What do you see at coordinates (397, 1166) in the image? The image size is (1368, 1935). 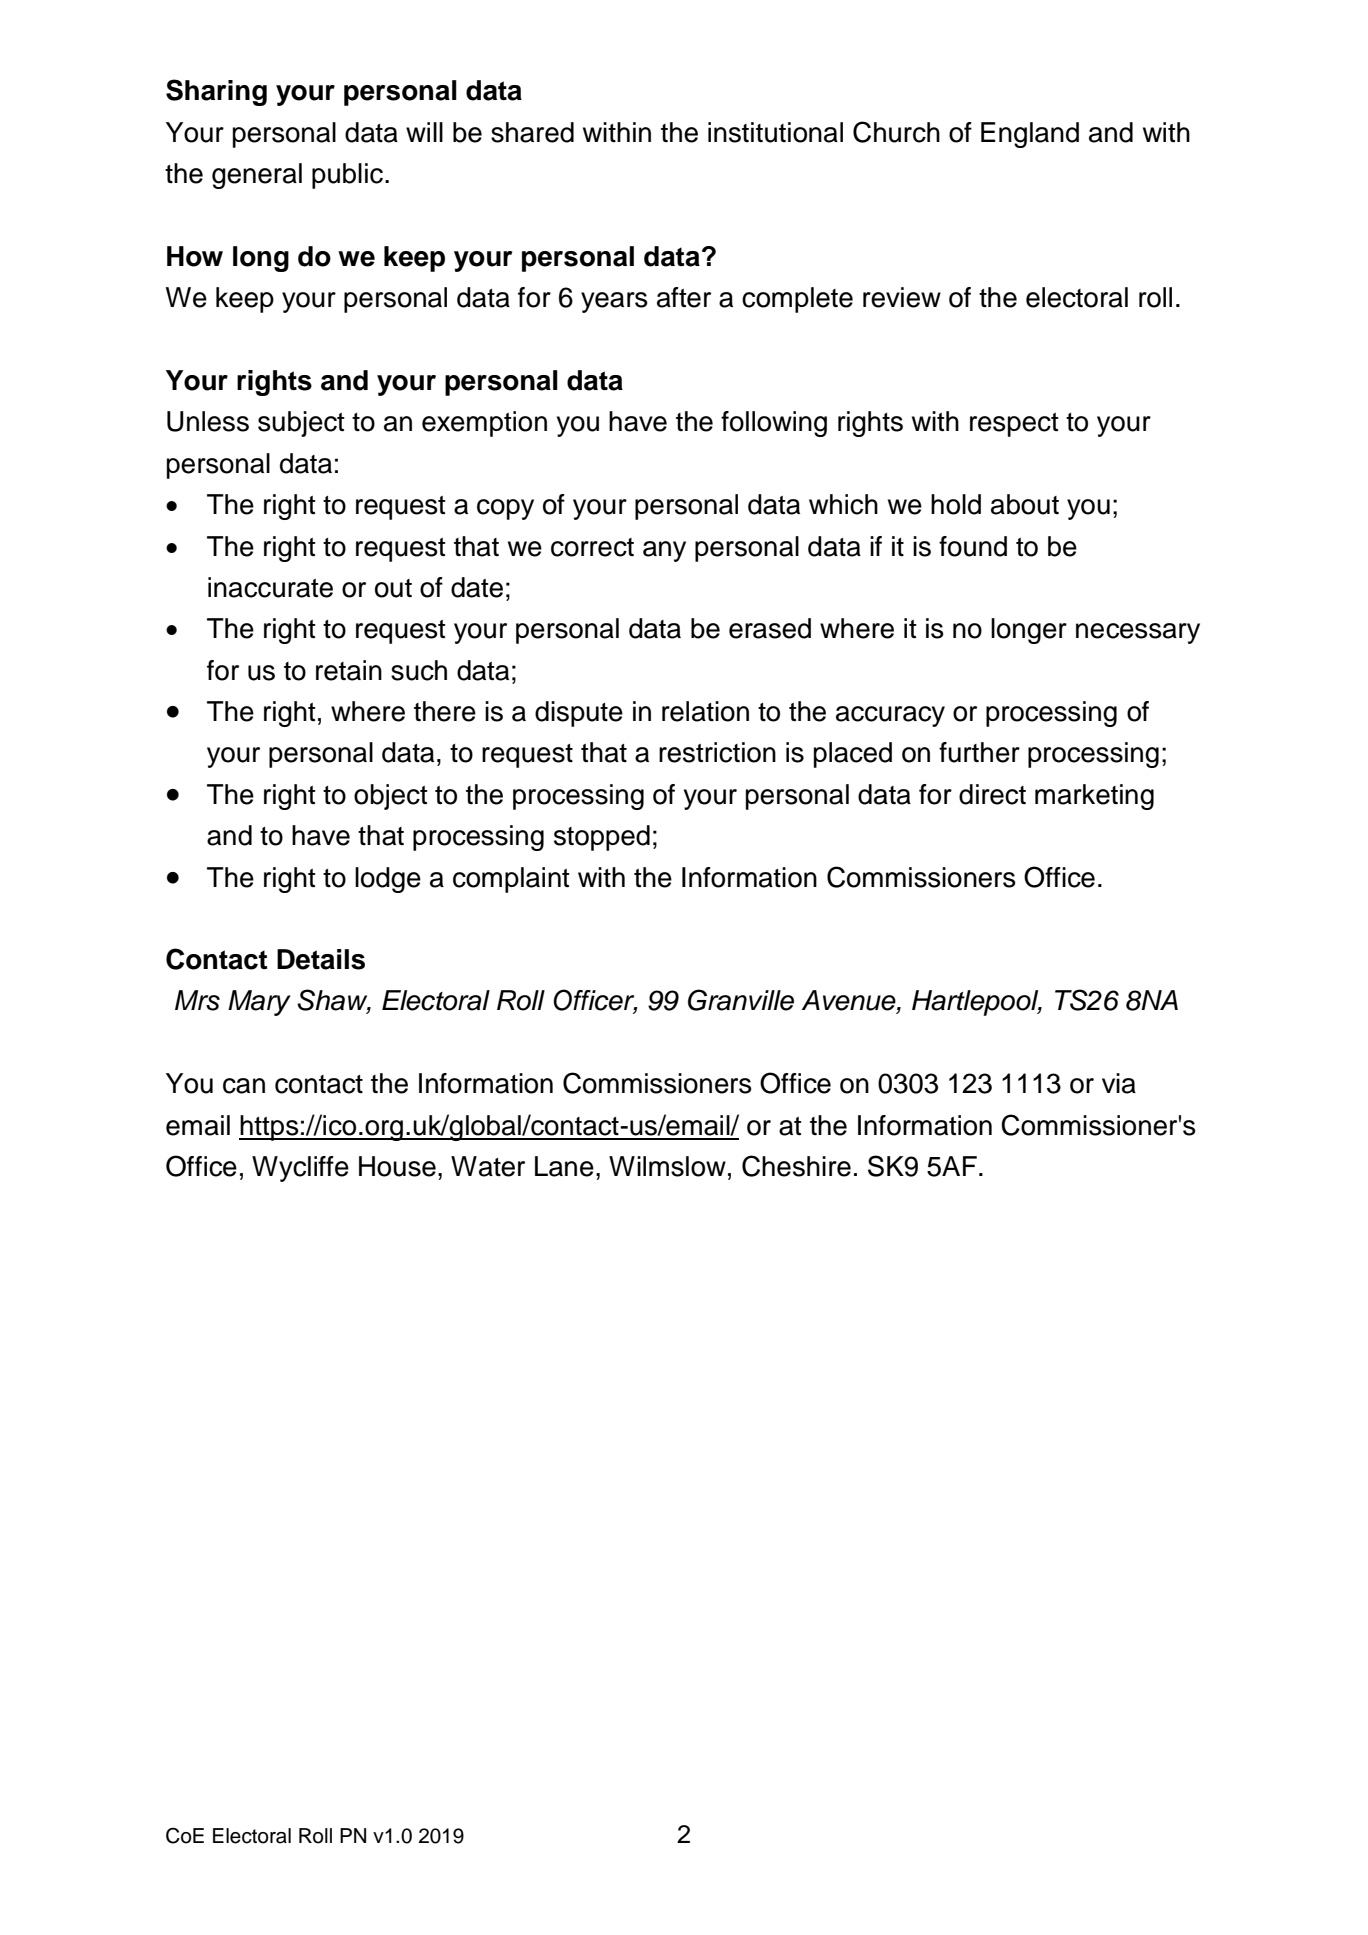 I see `House` at bounding box center [397, 1166].
